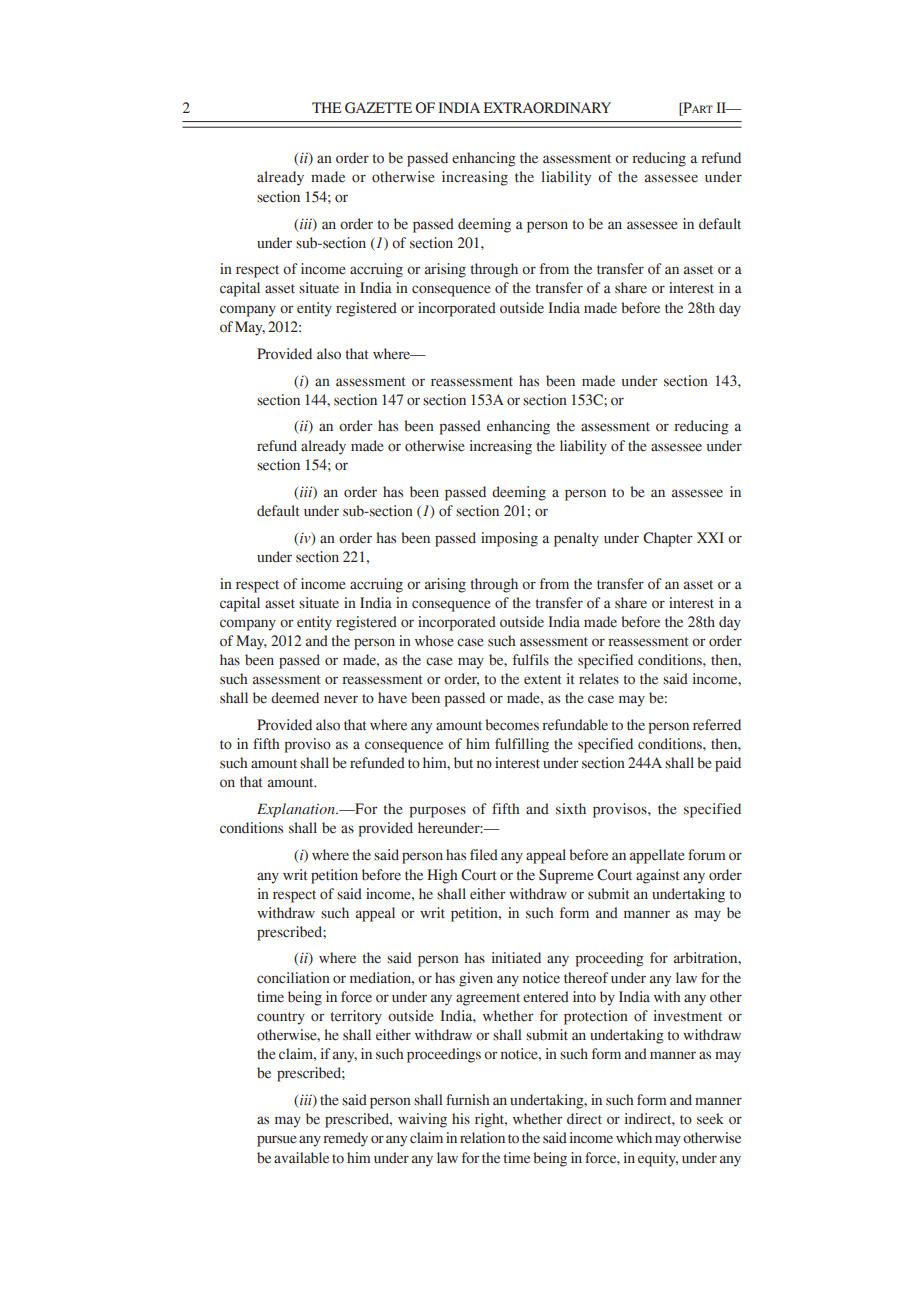 Image resolution: width=924 pixels, height=1308 pixels. What do you see at coordinates (509, 539) in the screenshot?
I see `imposing` at bounding box center [509, 539].
